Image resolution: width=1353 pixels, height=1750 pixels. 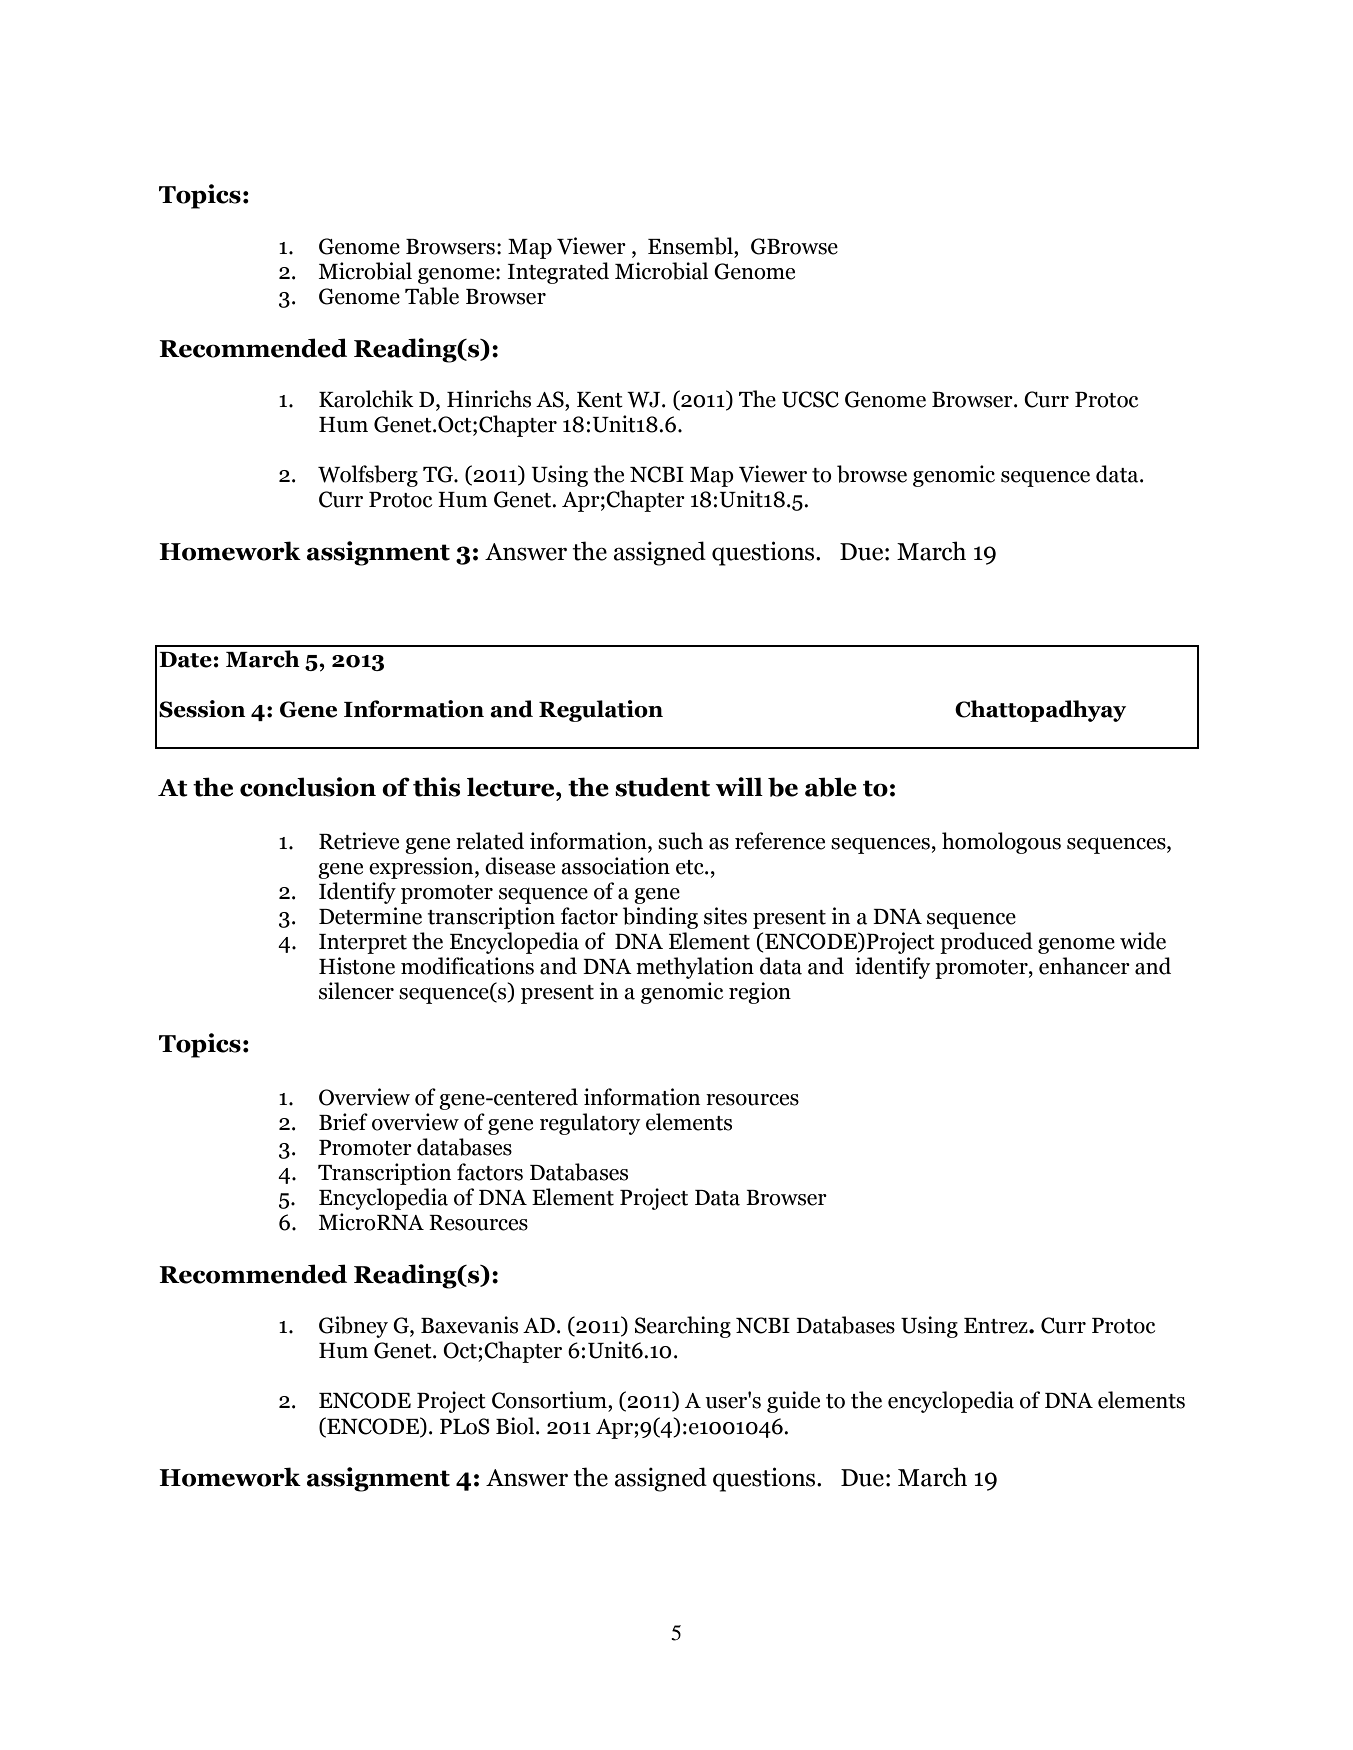 What do you see at coordinates (558, 273) in the document?
I see `Integrated` at bounding box center [558, 273].
